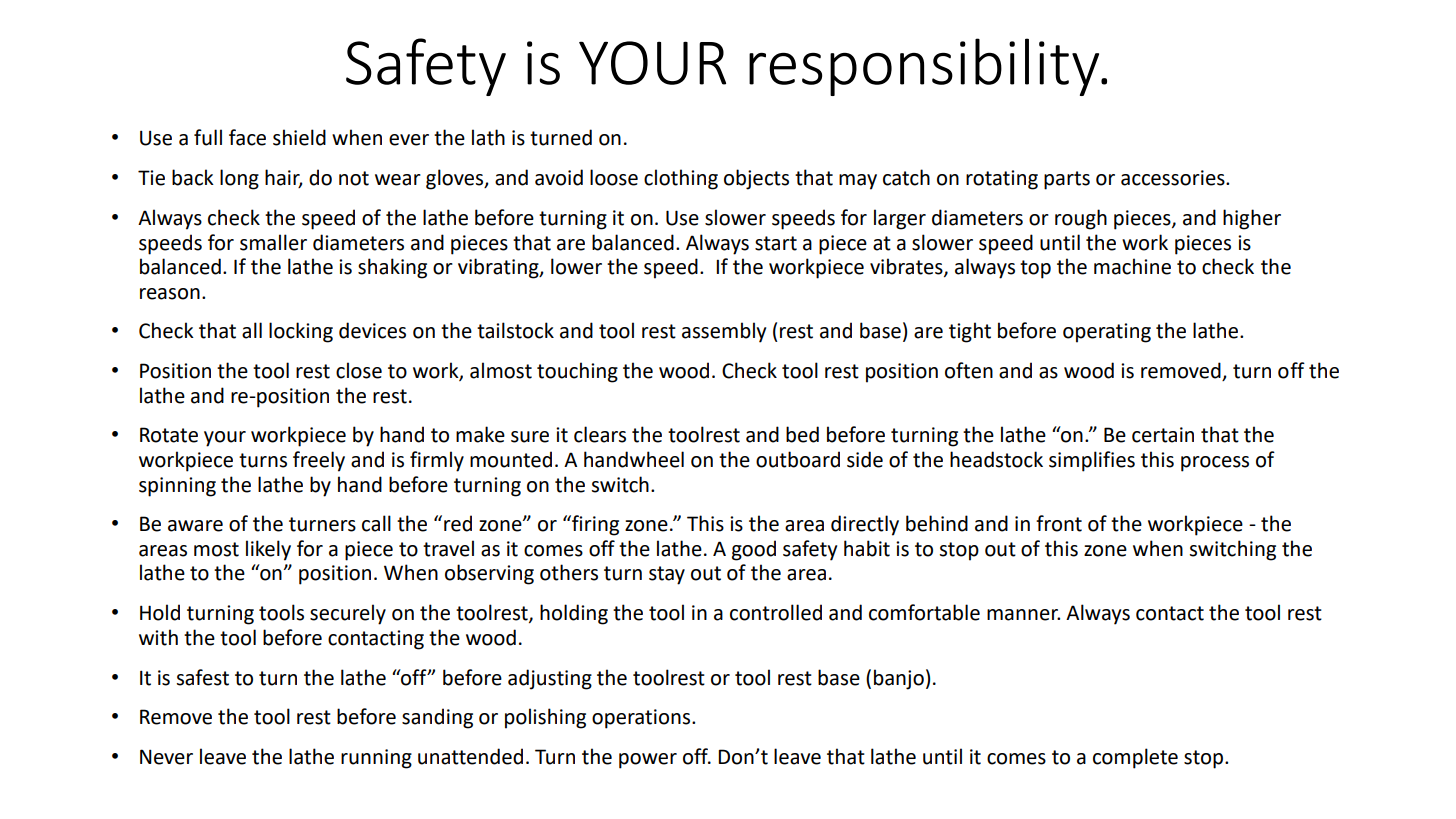 This screenshot has width=1456, height=819. Describe the element at coordinates (273, 242) in the screenshot. I see `smaller` at that location.
